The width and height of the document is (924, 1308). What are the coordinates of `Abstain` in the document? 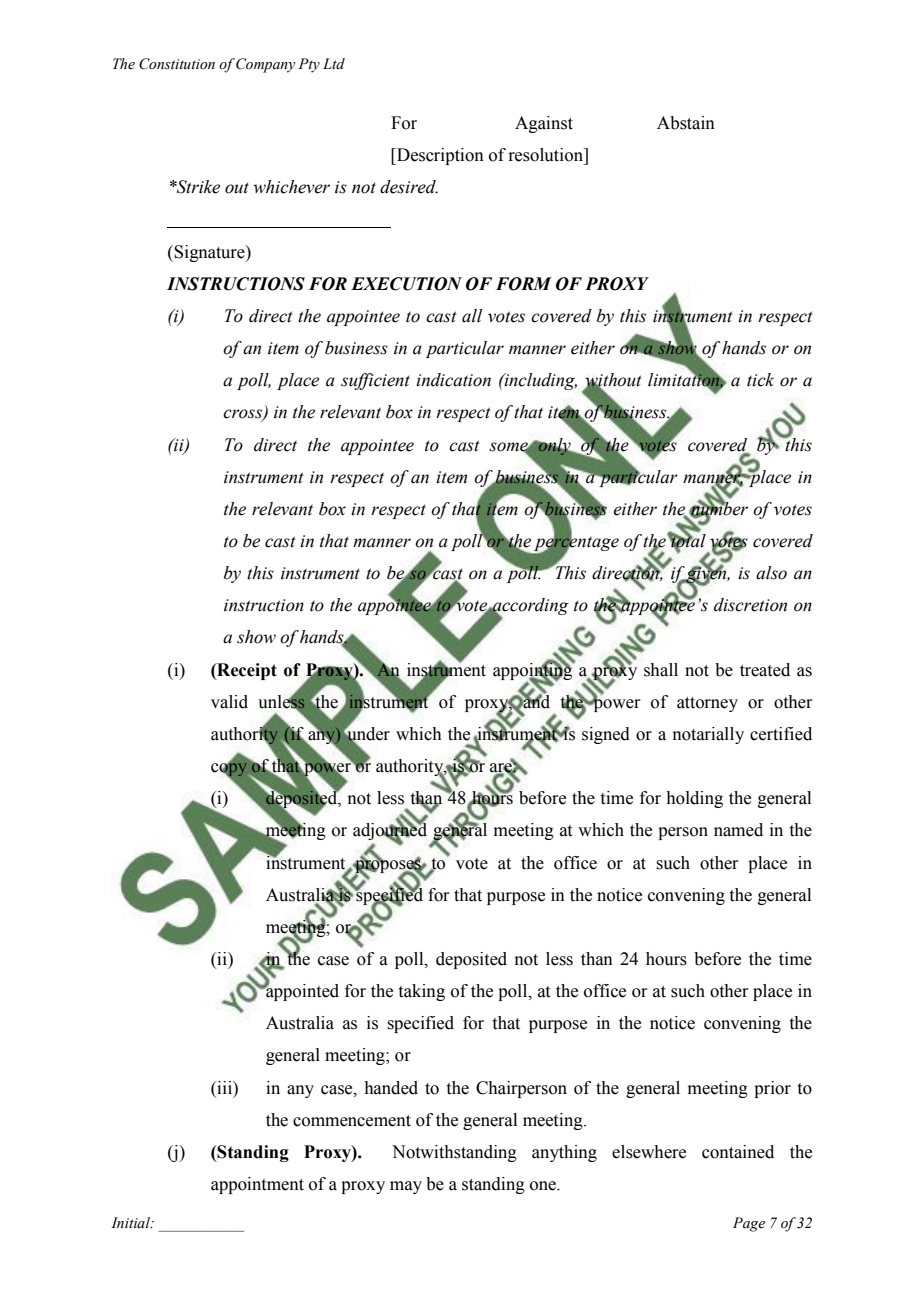 It's located at (686, 123).
